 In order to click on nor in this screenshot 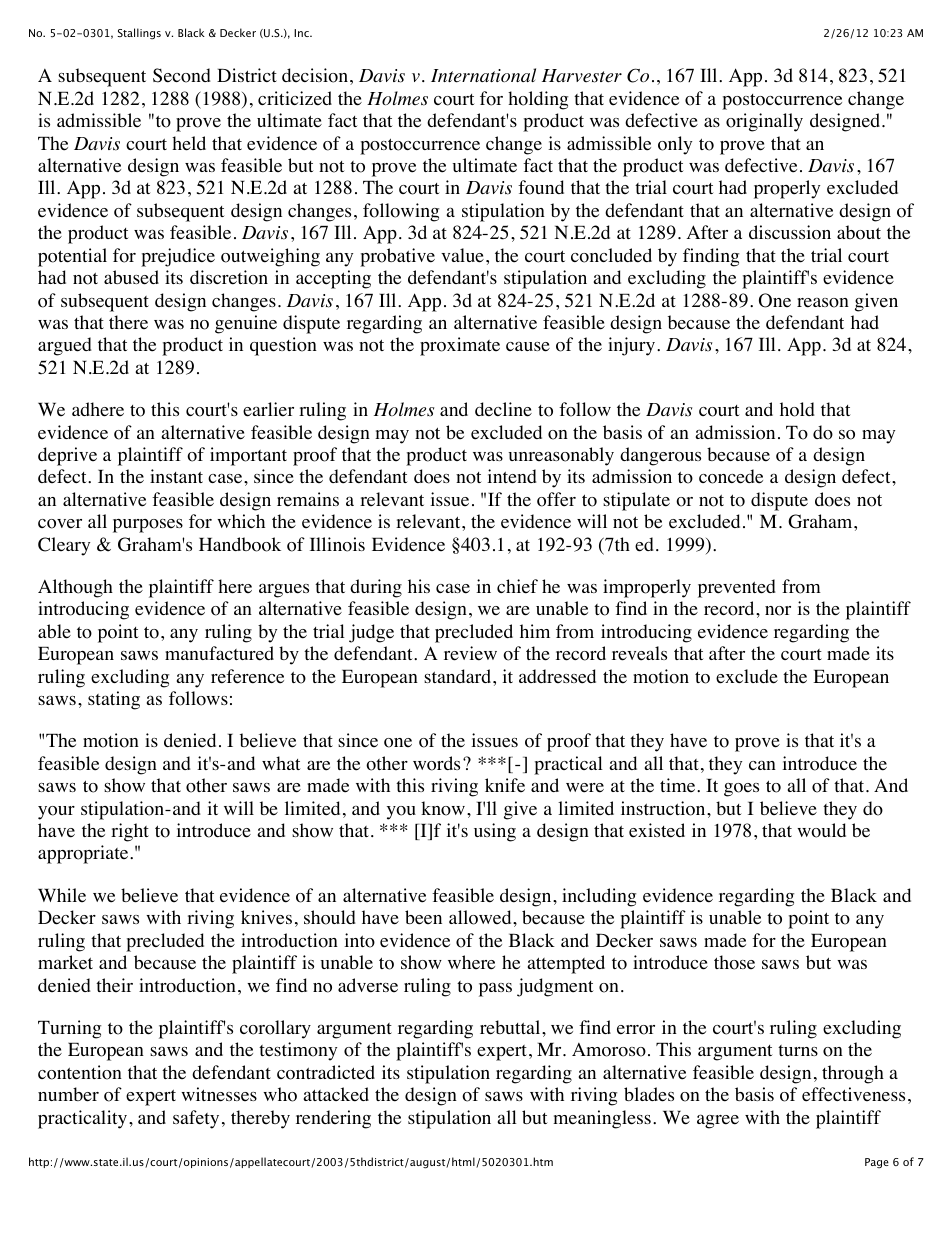, I will do `click(778, 611)`.
